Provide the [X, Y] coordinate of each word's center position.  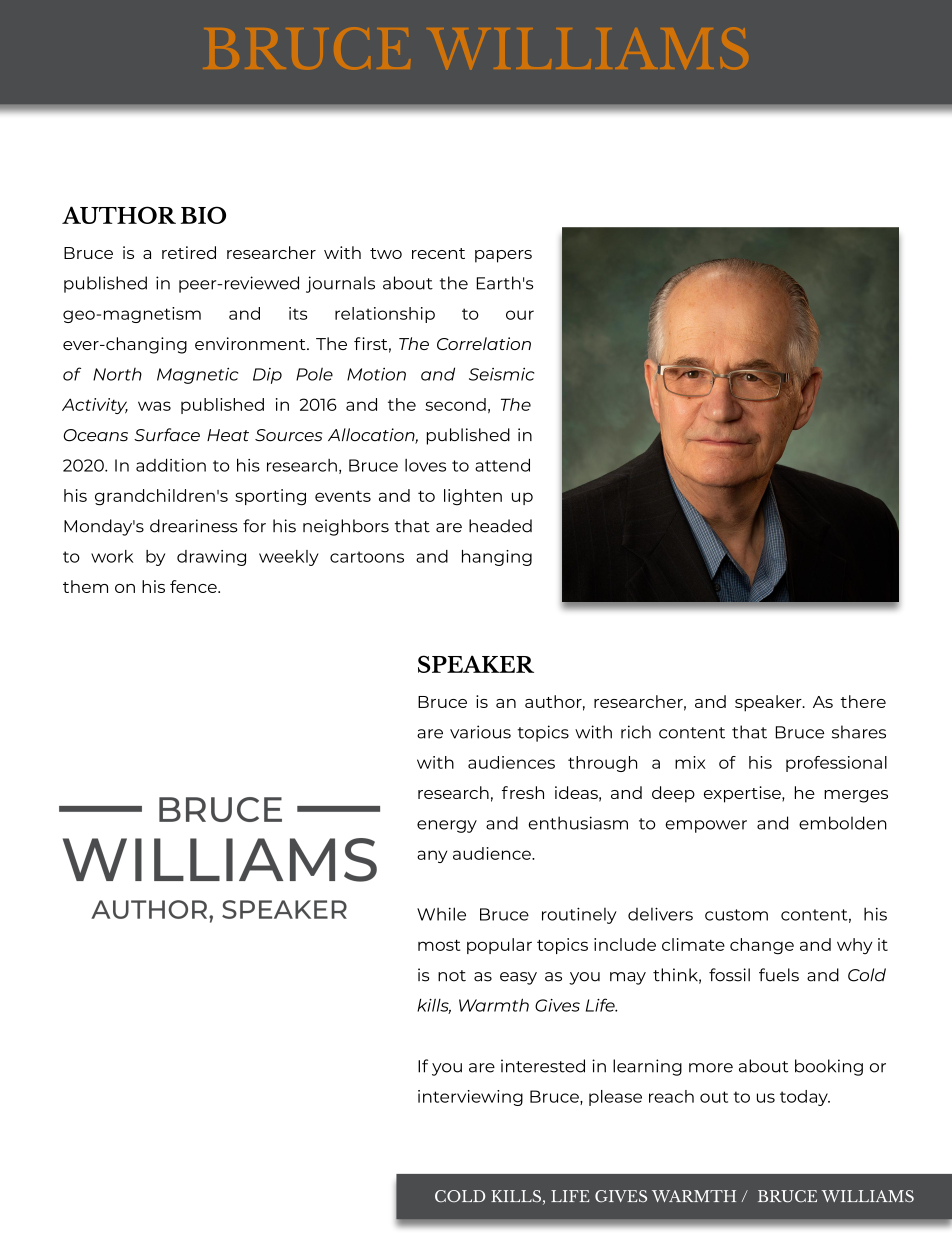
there [863, 701]
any [432, 856]
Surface [167, 435]
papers [503, 256]
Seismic [501, 374]
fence [194, 586]
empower [706, 826]
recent [438, 253]
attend [502, 465]
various [480, 732]
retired [189, 252]
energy [447, 826]
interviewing [470, 1098]
